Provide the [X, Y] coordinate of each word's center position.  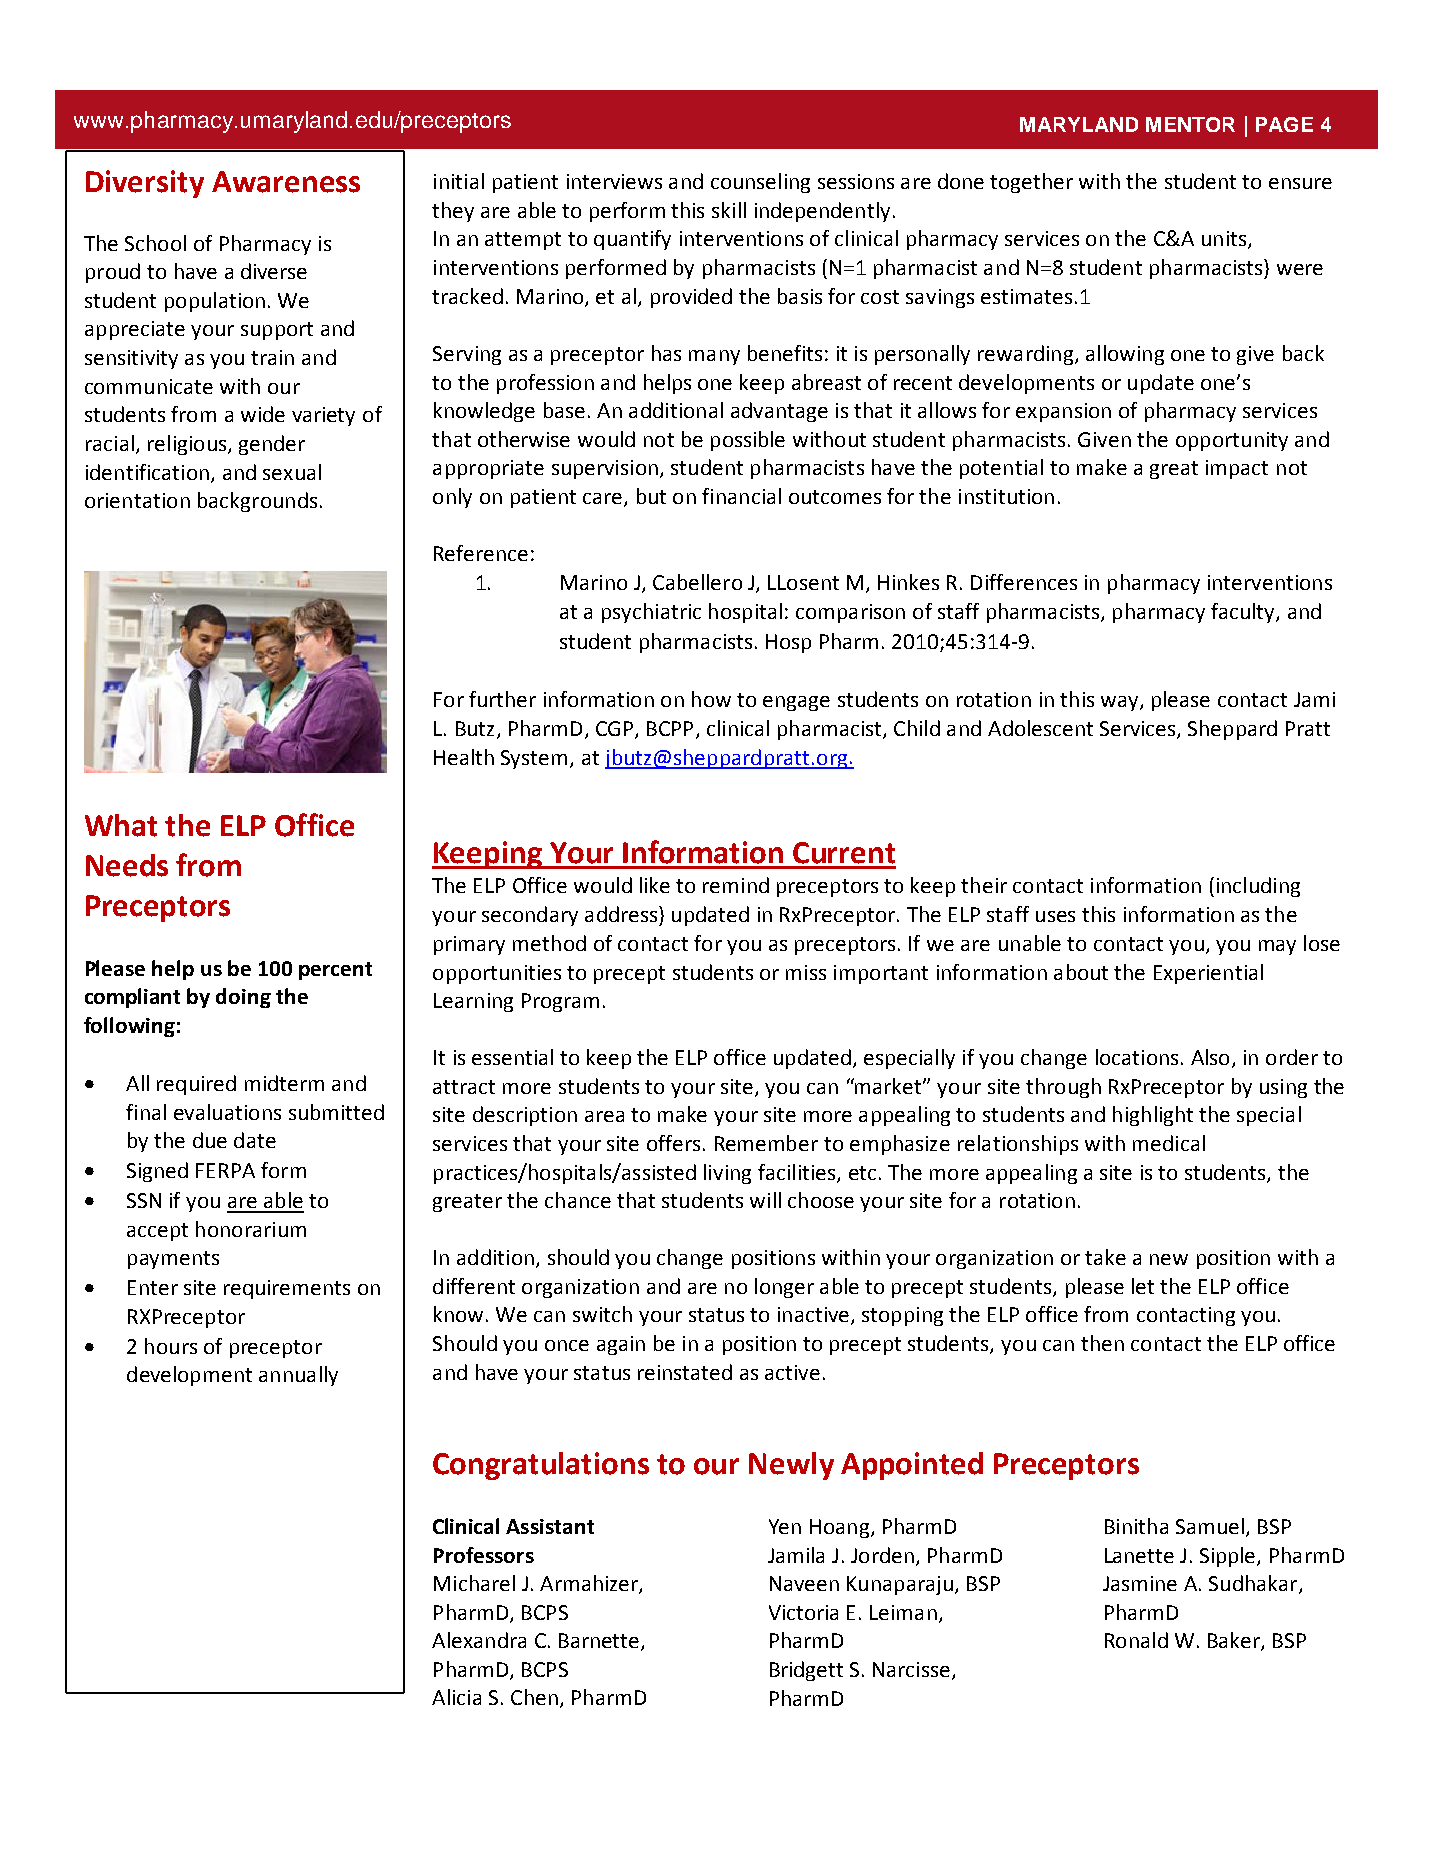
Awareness [286, 182]
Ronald [1136, 1640]
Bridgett [806, 1671]
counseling [760, 183]
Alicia [456, 1697]
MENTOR [1190, 124]
